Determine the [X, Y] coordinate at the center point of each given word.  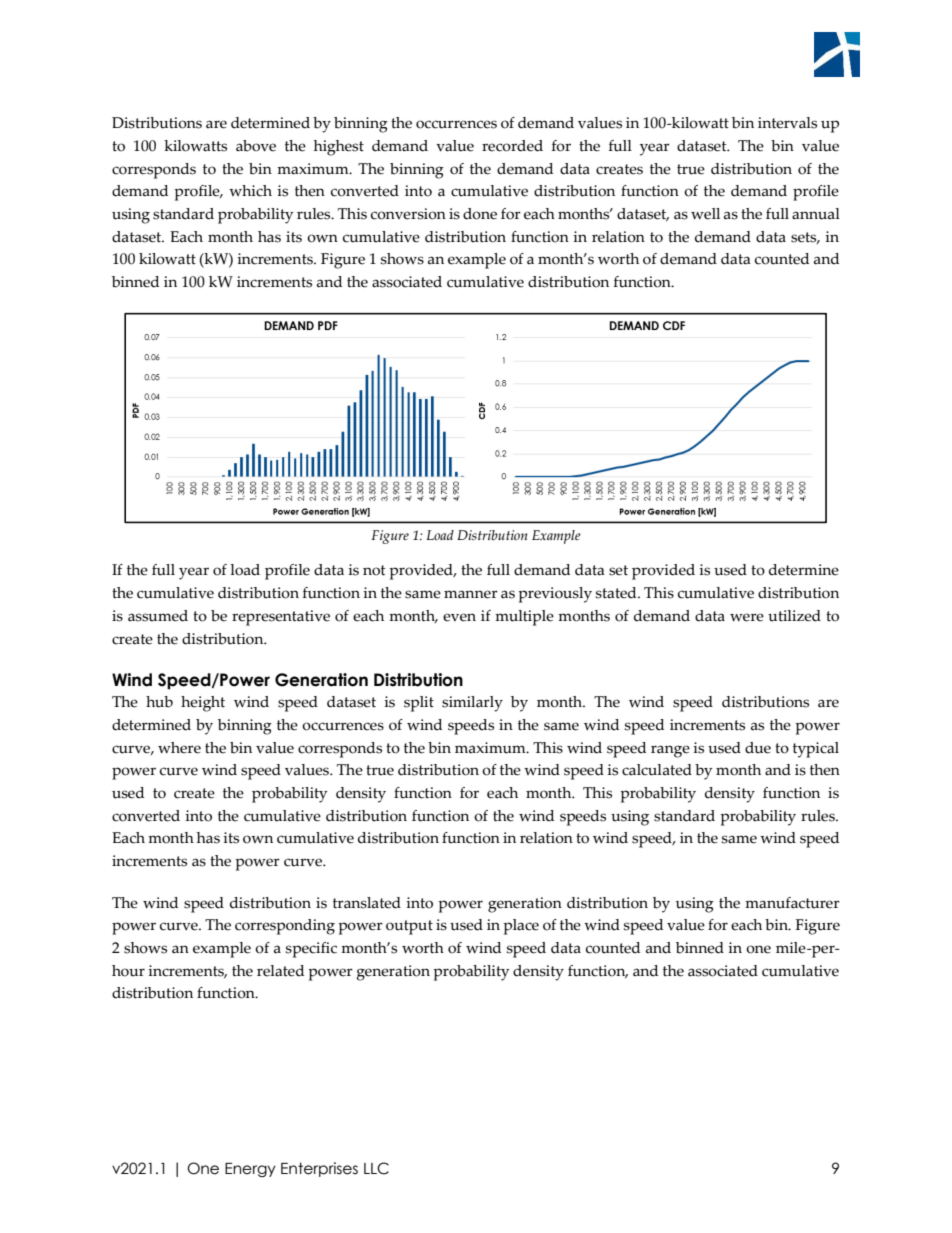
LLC [376, 1168]
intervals [787, 123]
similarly [472, 704]
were [747, 617]
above [256, 146]
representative [281, 618]
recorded [512, 146]
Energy [250, 1170]
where [179, 748]
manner [471, 594]
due [758, 748]
